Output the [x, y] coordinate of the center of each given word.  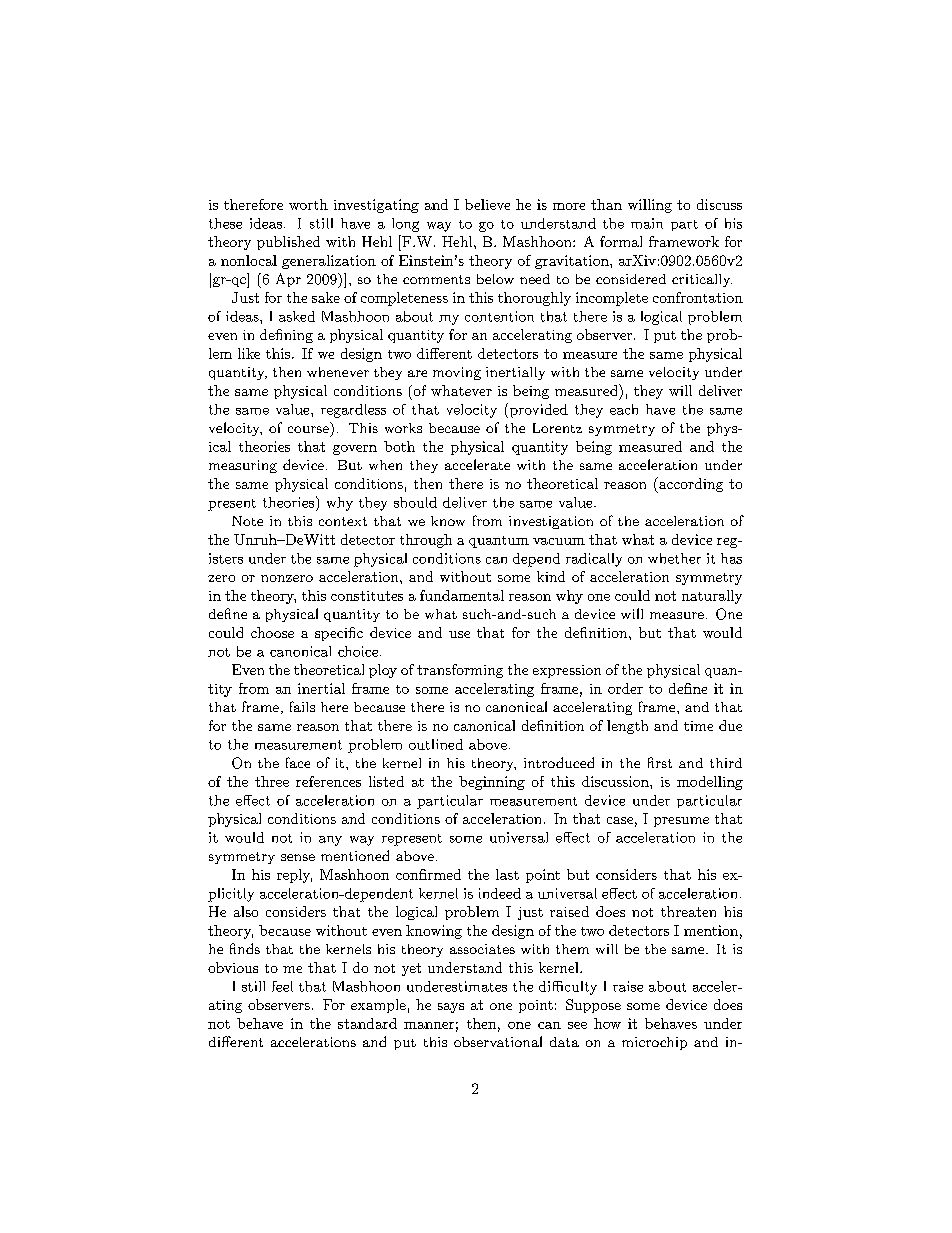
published [288, 243]
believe [487, 204]
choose [272, 632]
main [647, 223]
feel [282, 986]
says [451, 1008]
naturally [712, 597]
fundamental [462, 595]
